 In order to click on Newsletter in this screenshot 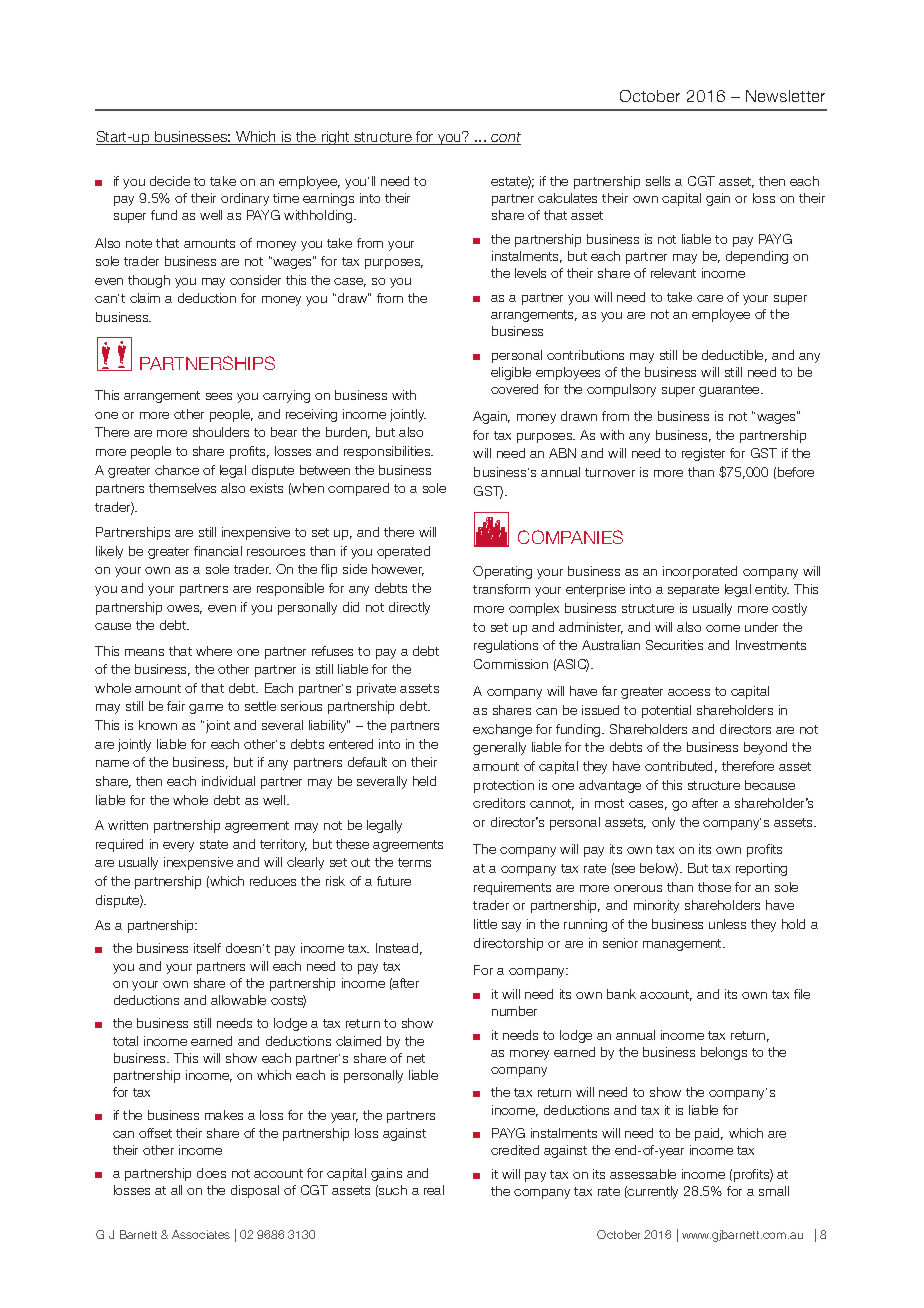, I will do `click(785, 96)`.
